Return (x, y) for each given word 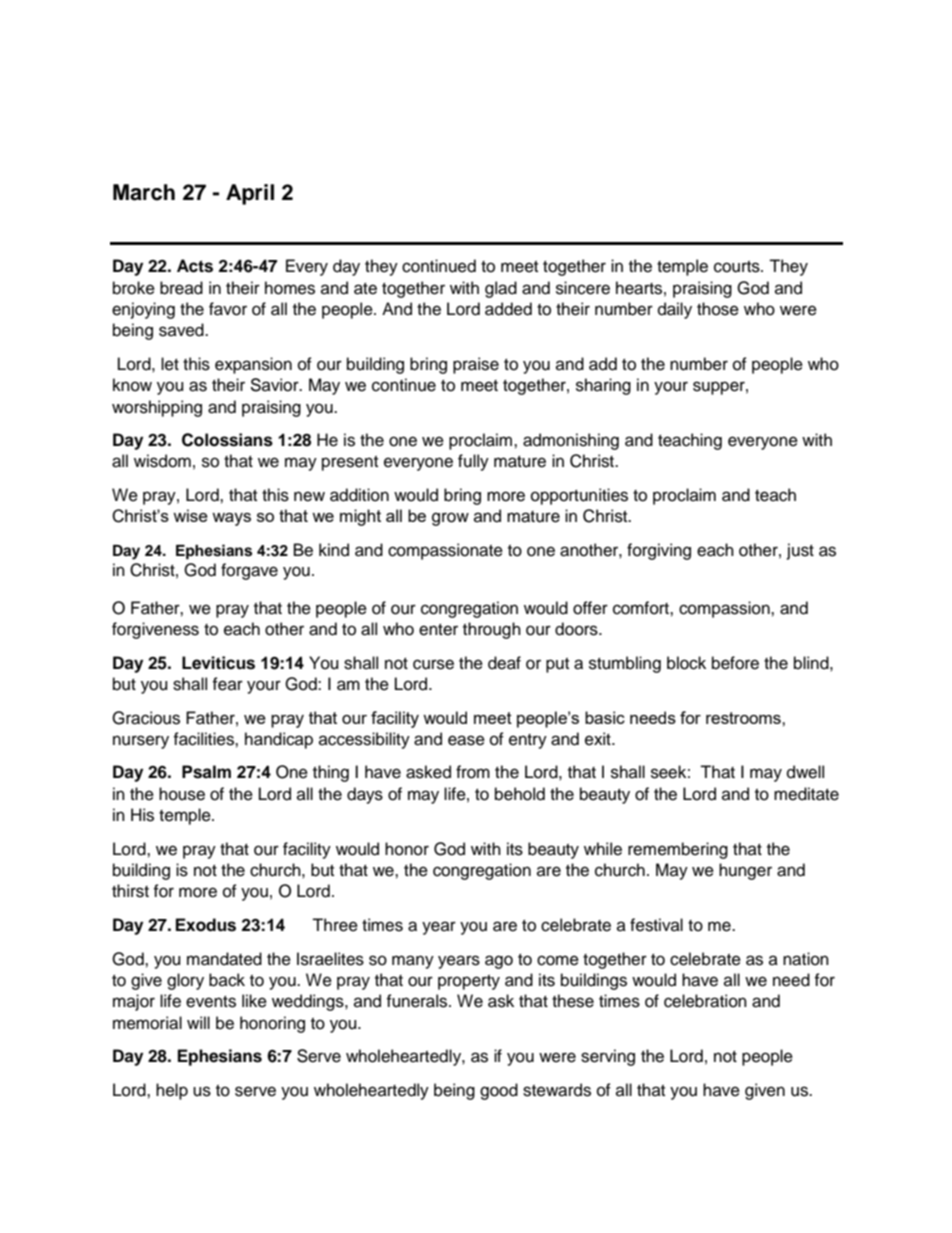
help (172, 1091)
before (735, 663)
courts (738, 267)
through (492, 630)
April (250, 194)
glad (501, 289)
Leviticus (218, 663)
